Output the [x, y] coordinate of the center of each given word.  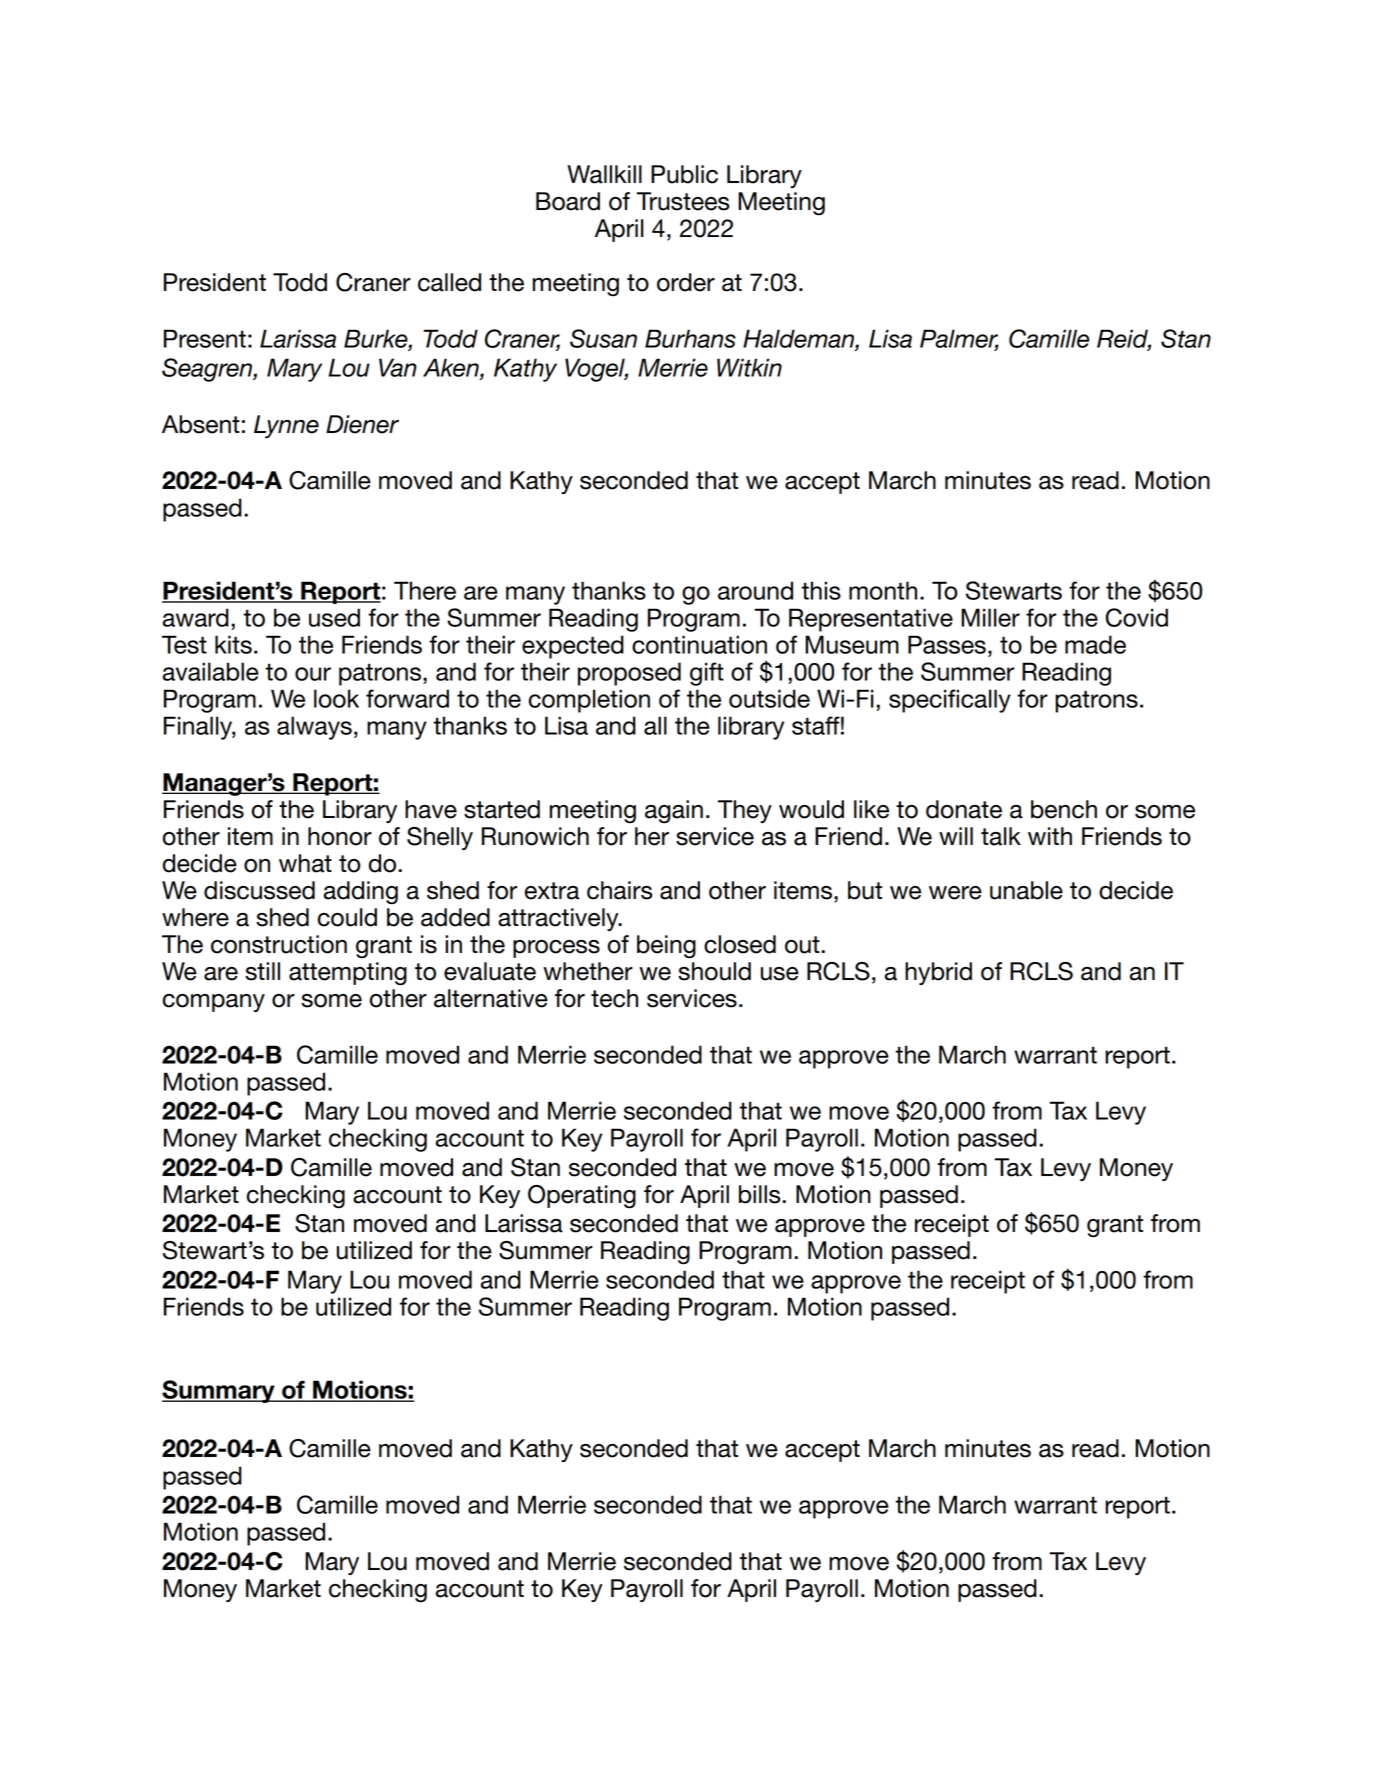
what [305, 863]
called [449, 282]
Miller [990, 617]
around [755, 590]
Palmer [959, 339]
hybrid [938, 973]
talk [1001, 836]
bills [761, 1194]
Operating [582, 1197]
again [674, 812]
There [425, 590]
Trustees [683, 201]
